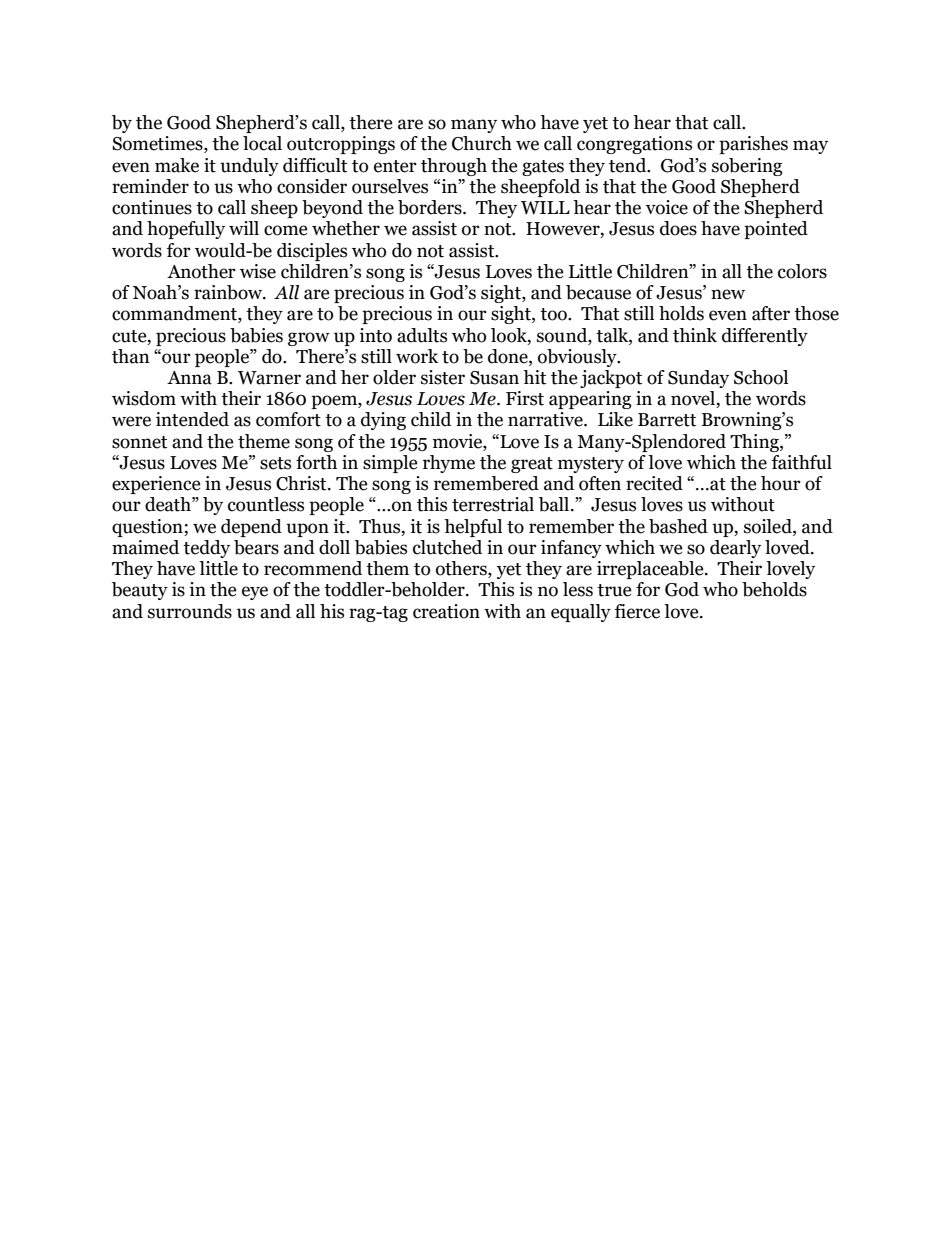  What do you see at coordinates (802, 271) in the image?
I see `colors` at bounding box center [802, 271].
